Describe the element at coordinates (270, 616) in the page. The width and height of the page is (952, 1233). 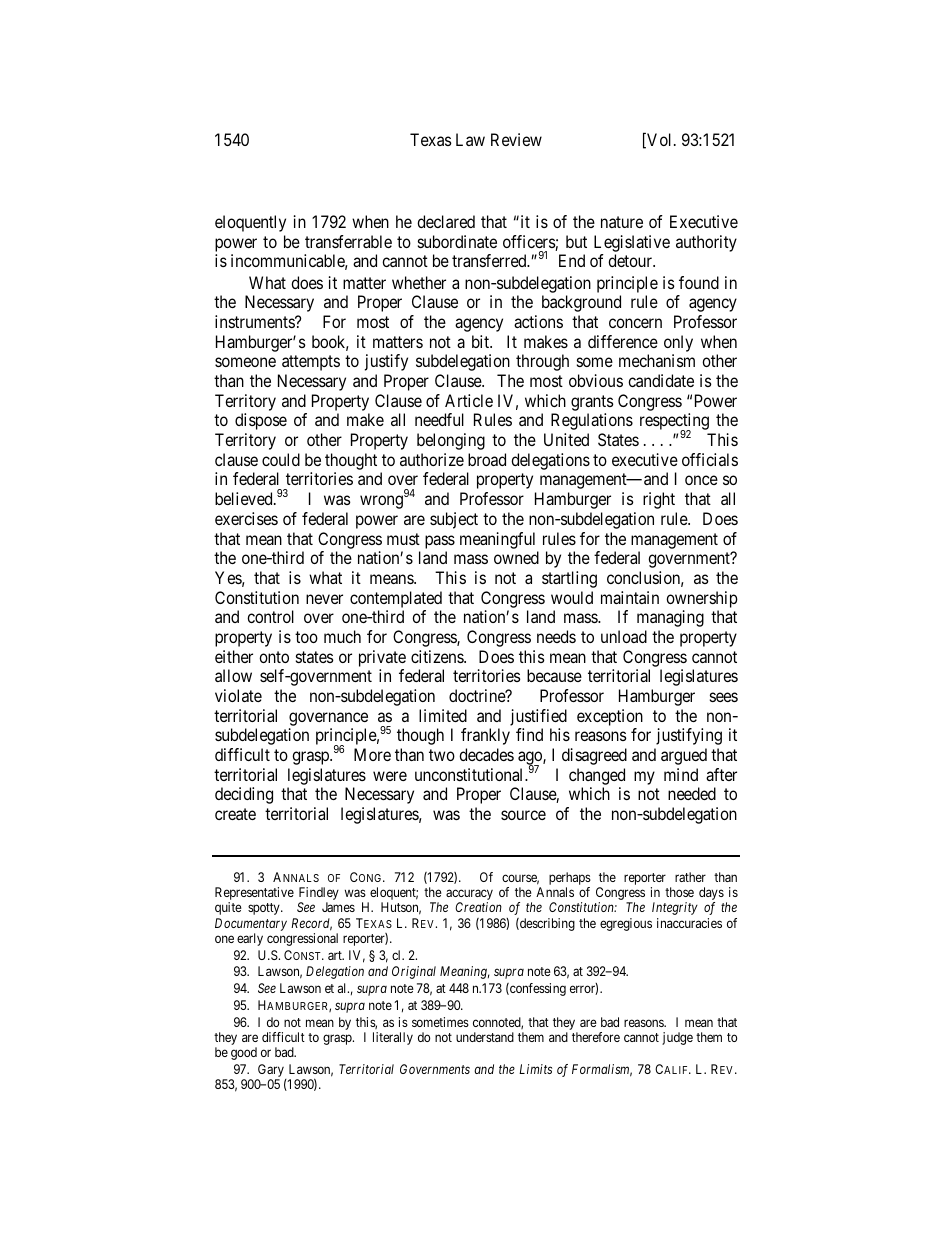
I see `control` at that location.
